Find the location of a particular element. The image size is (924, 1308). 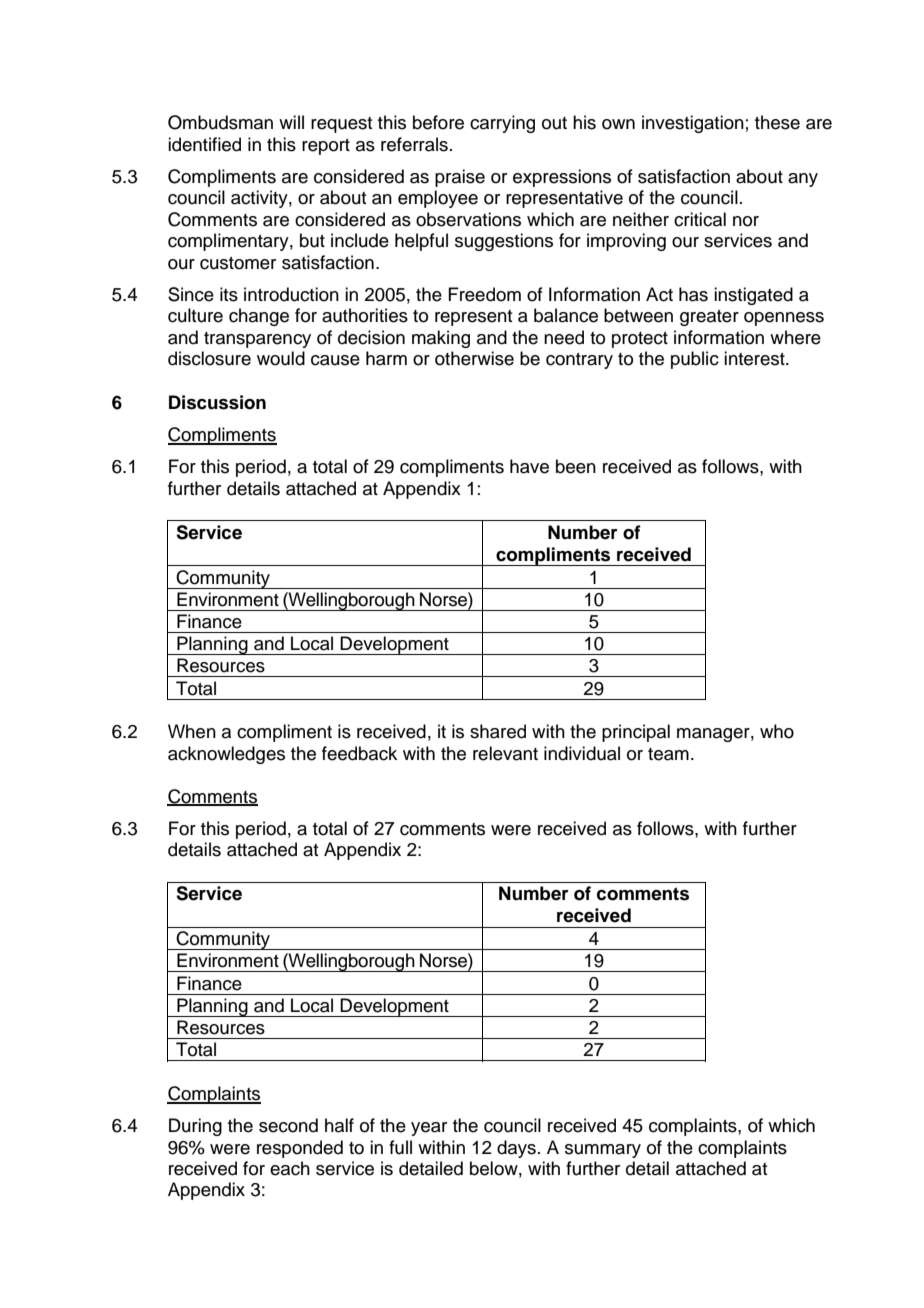

investigation is located at coordinates (693, 124).
